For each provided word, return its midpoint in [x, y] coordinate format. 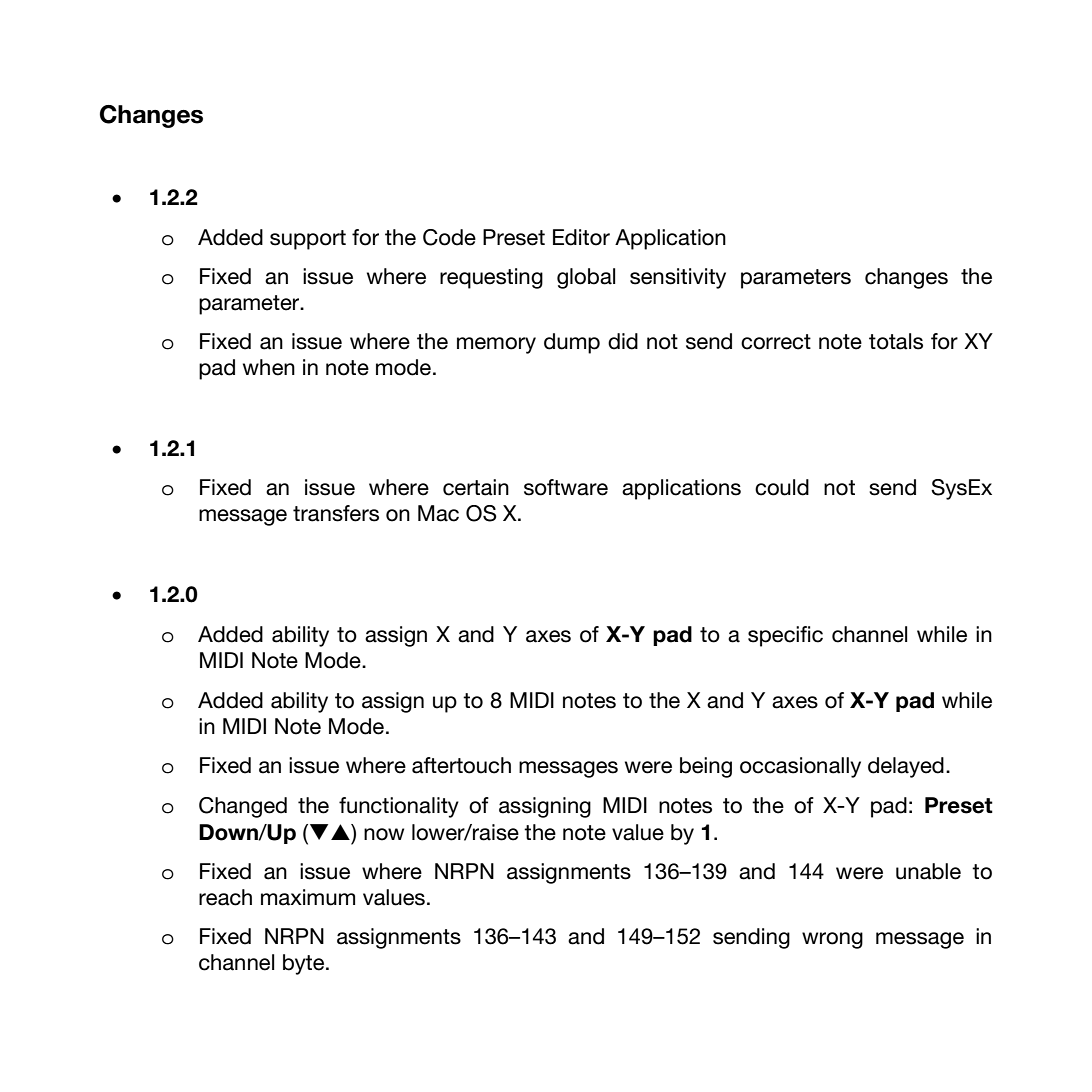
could [782, 487]
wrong [832, 940]
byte [305, 964]
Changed [243, 807]
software [566, 487]
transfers [336, 513]
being [706, 767]
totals [896, 341]
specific [785, 636]
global [586, 278]
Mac [438, 513]
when [269, 367]
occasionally [800, 767]
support [308, 240]
